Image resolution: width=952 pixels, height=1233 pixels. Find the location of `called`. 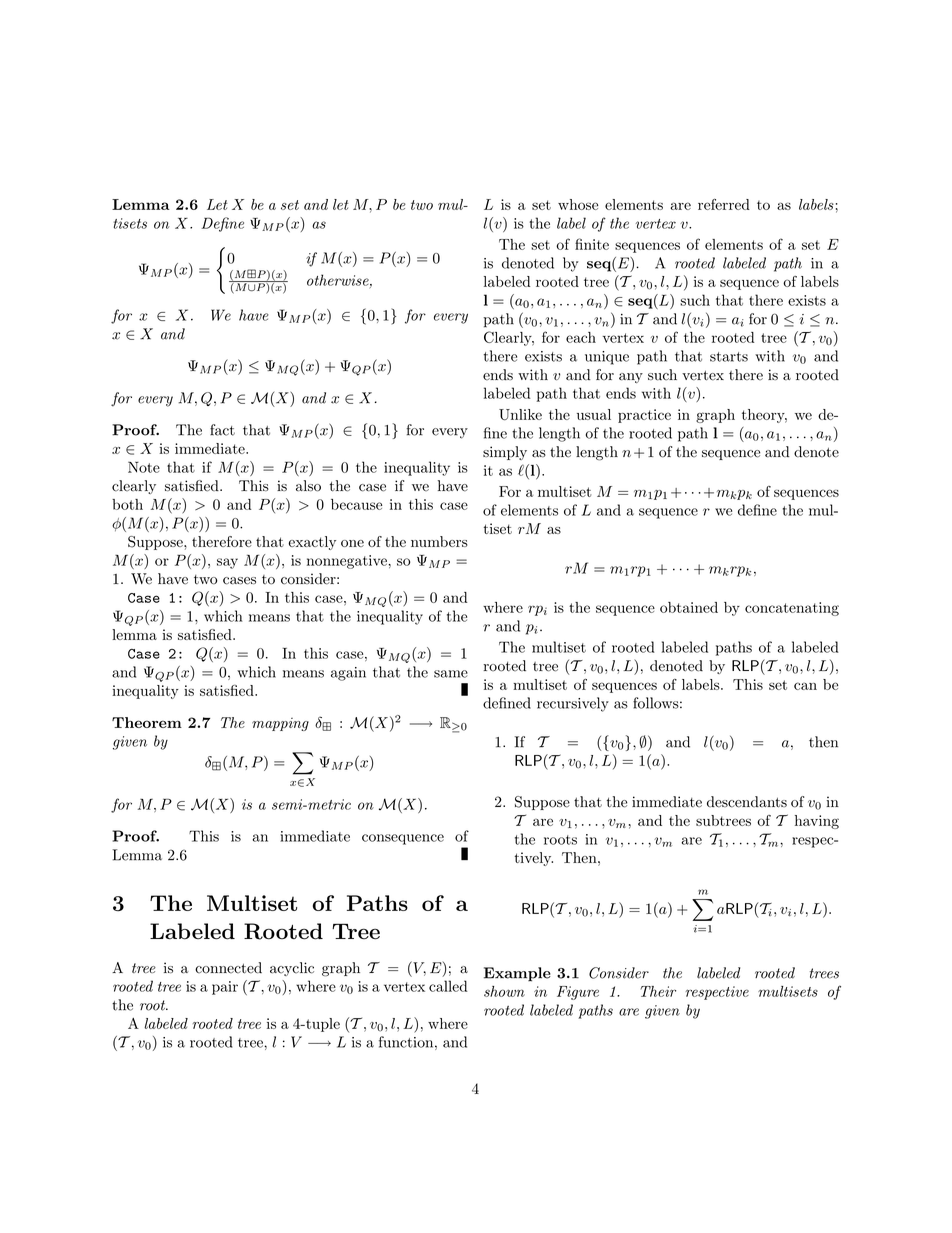

called is located at coordinates (448, 986).
